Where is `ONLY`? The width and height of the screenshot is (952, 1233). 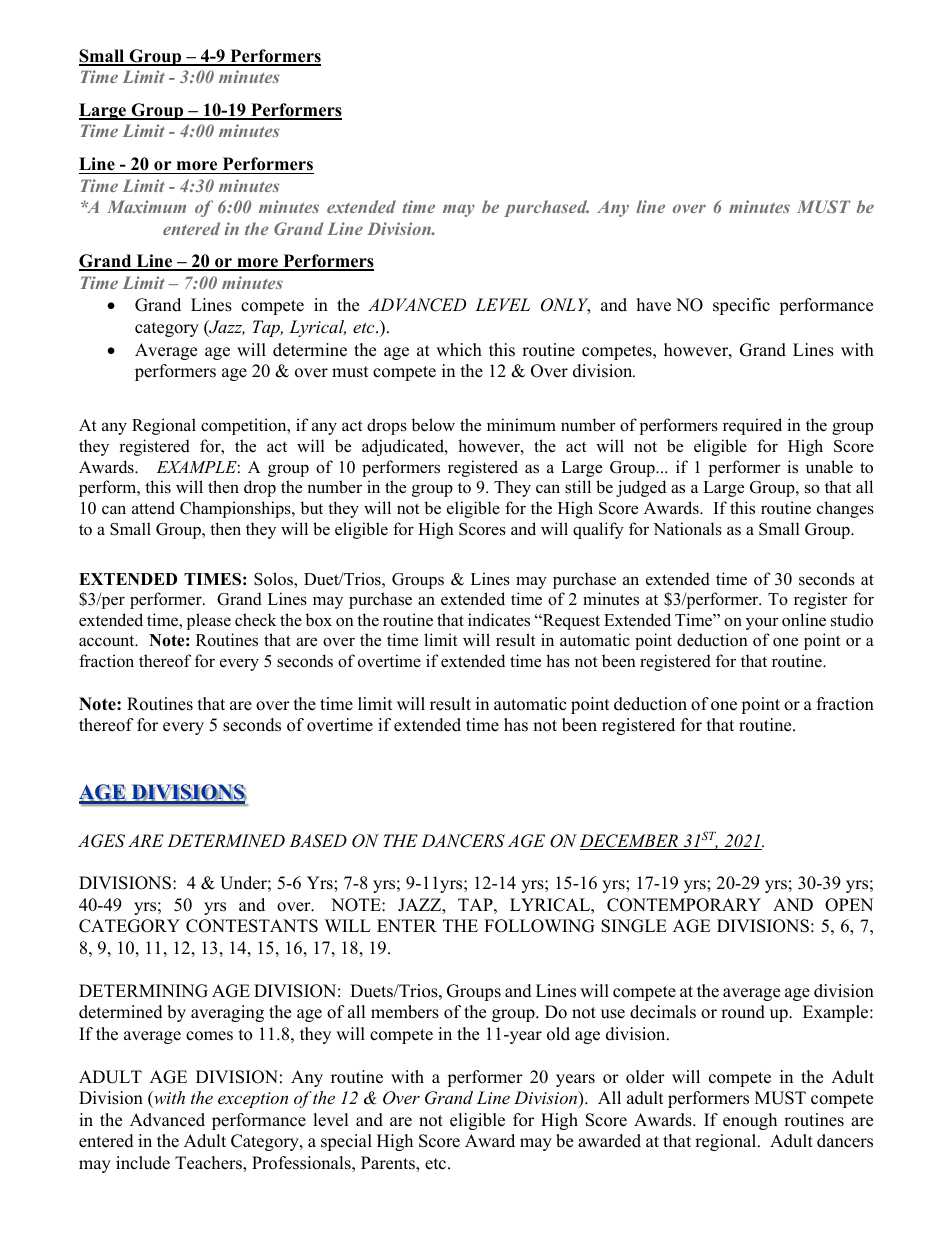
ONLY is located at coordinates (565, 306).
